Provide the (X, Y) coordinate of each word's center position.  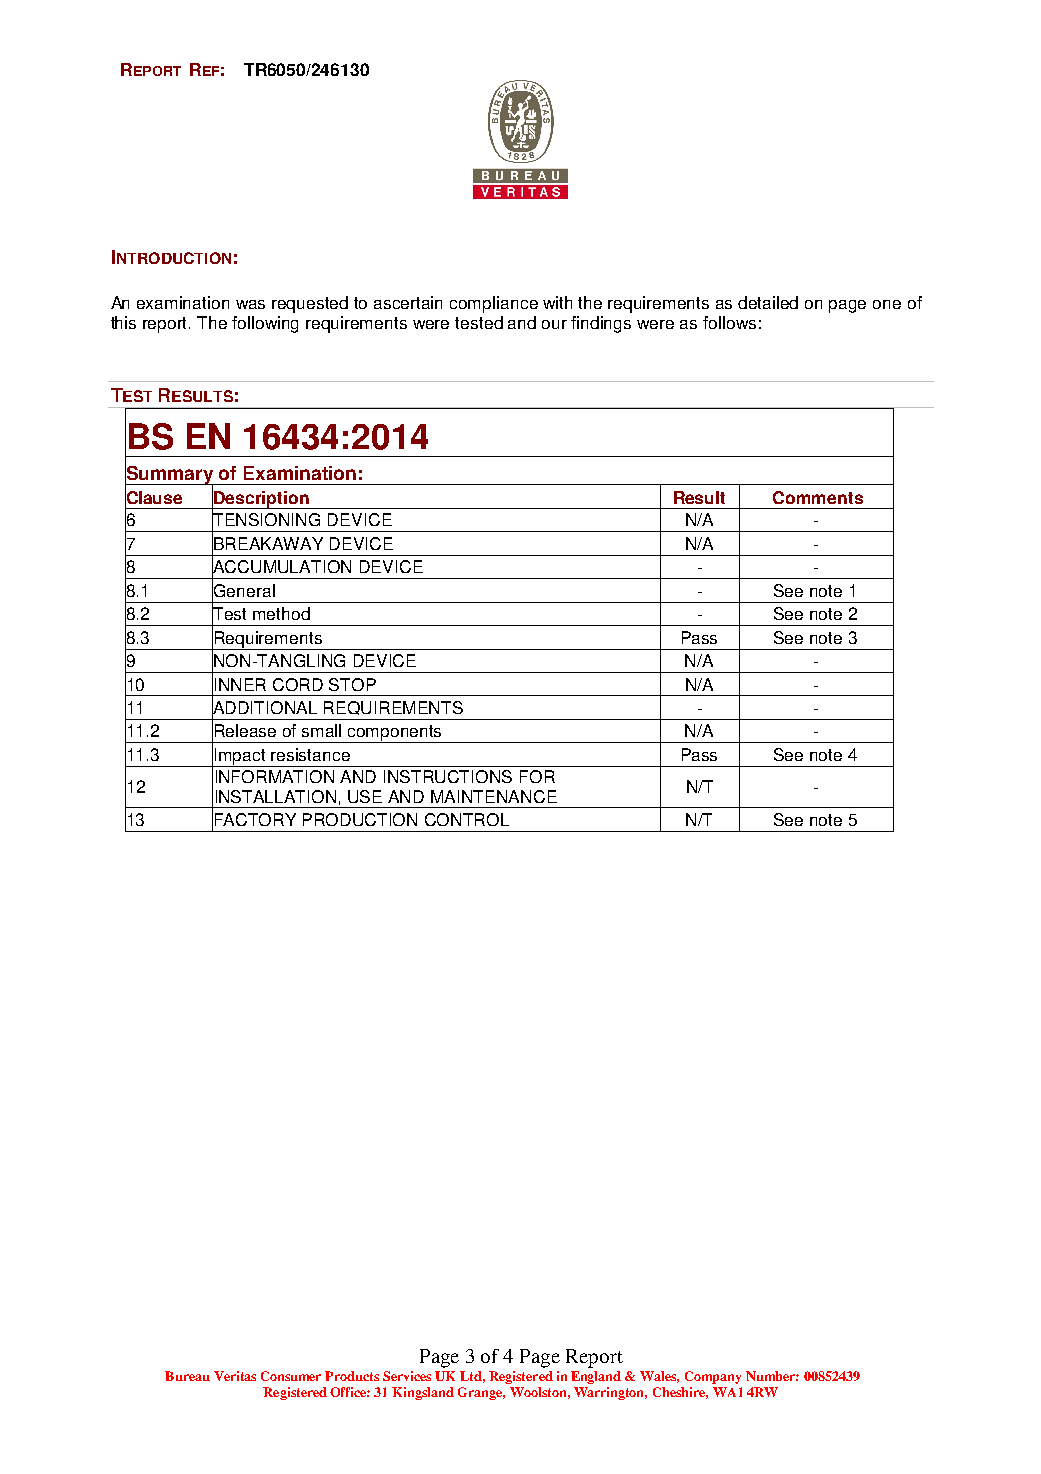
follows (729, 322)
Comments (818, 497)
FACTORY (255, 819)
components (395, 734)
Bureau (187, 1376)
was (250, 304)
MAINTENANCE (494, 796)
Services (407, 1376)
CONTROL (467, 819)
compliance (494, 304)
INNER (240, 684)
